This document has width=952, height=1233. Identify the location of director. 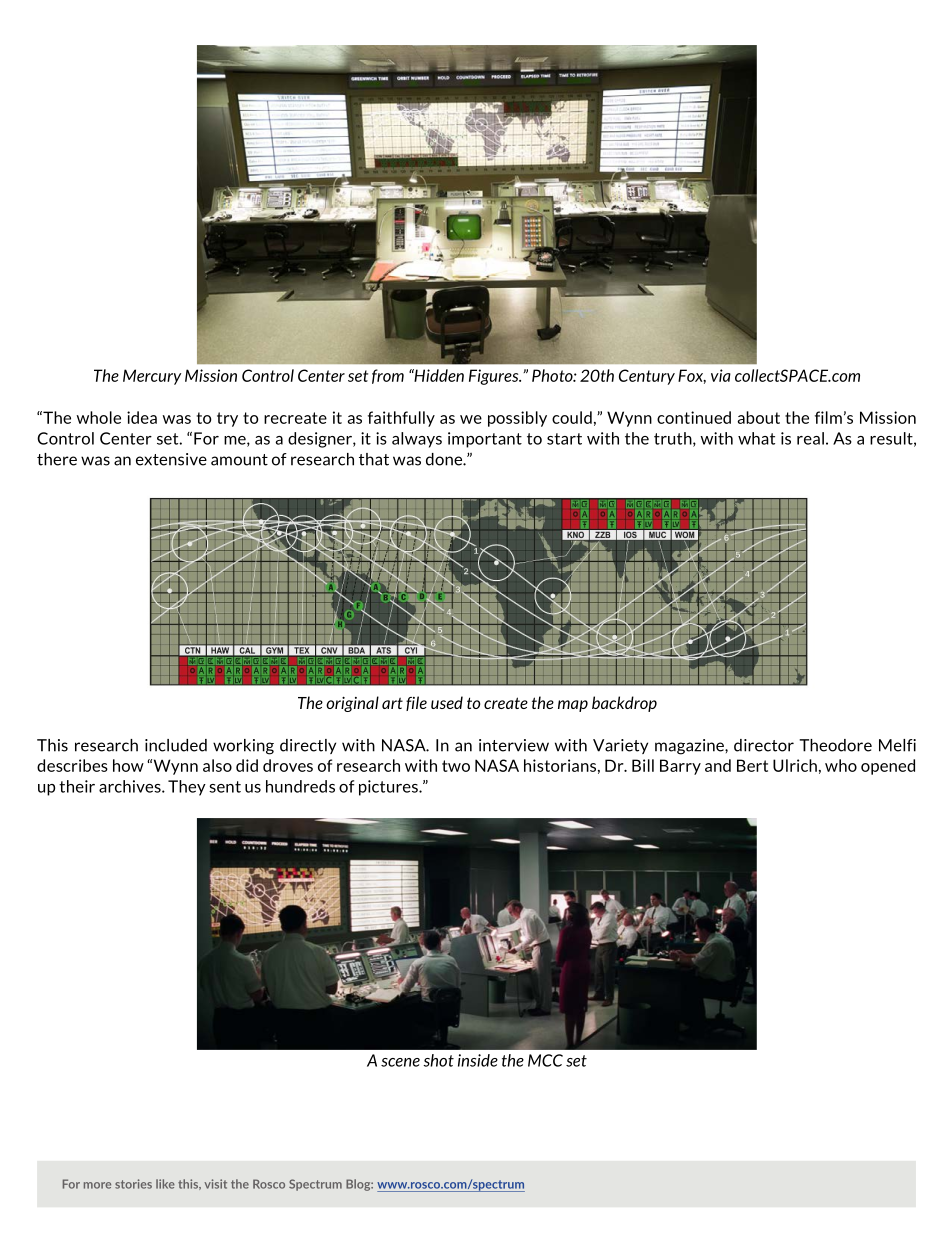
(764, 745).
